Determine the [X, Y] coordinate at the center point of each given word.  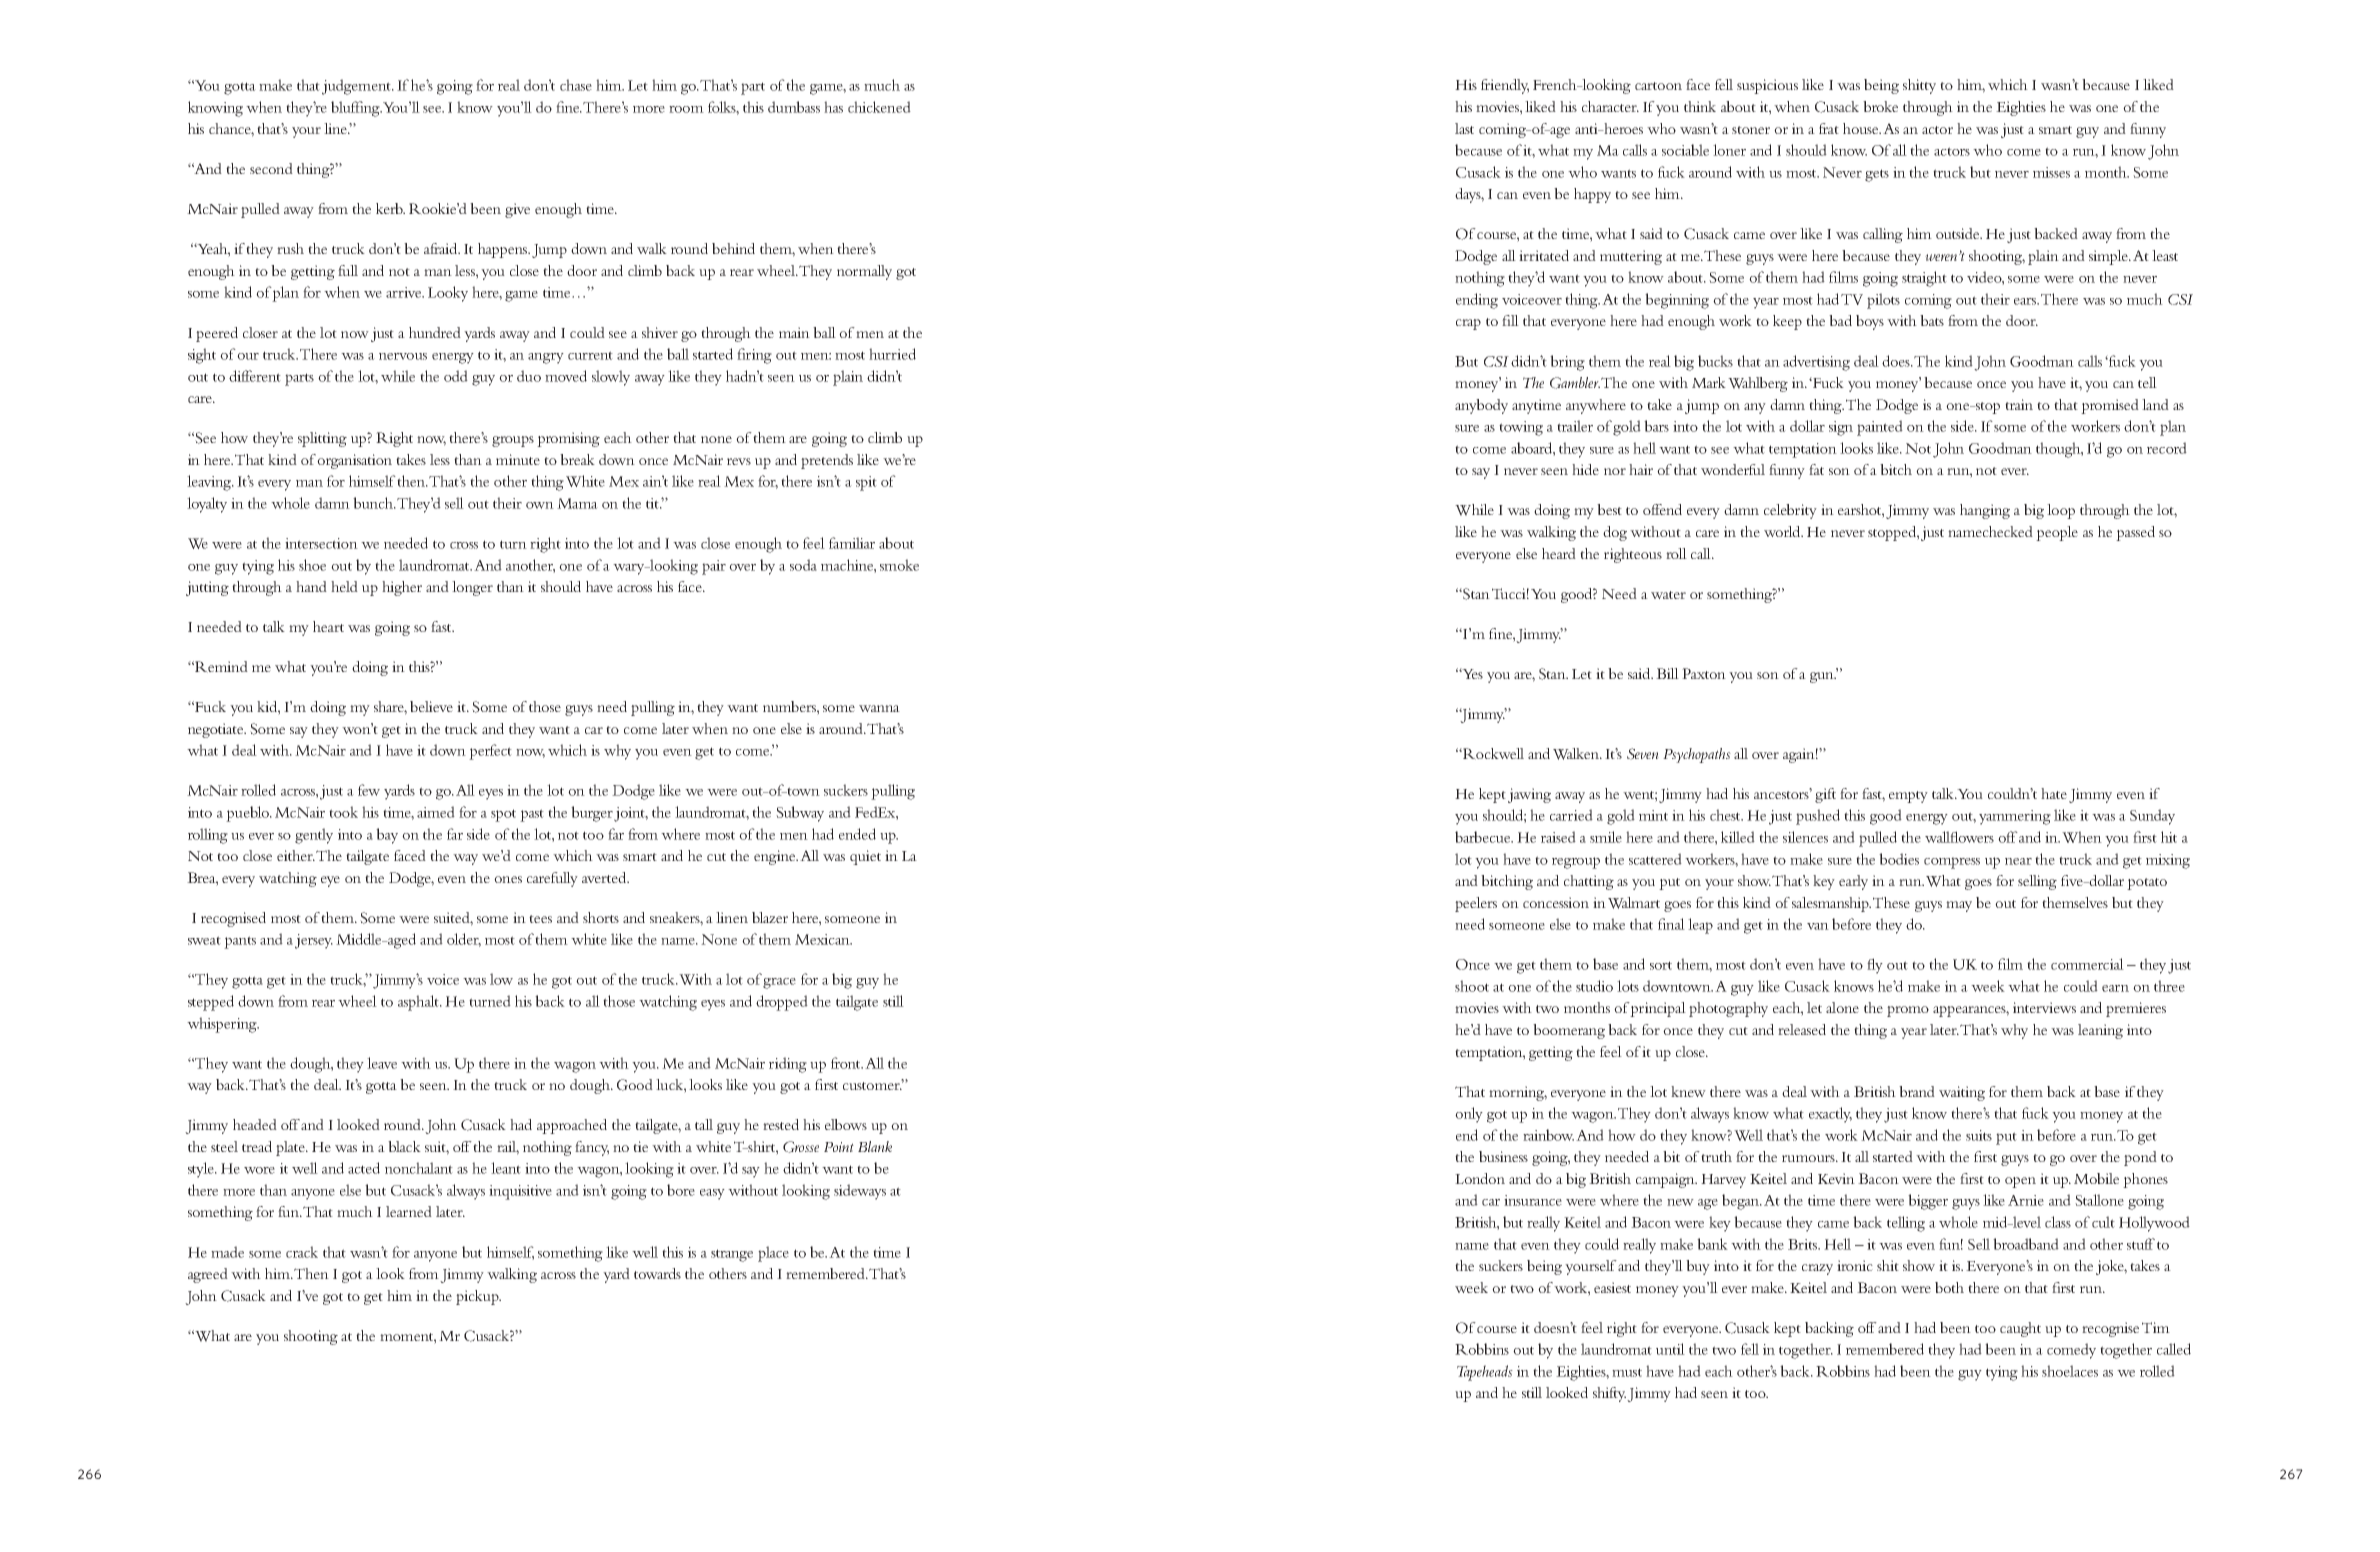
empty [1908, 797]
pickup [478, 1297]
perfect [490, 752]
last [1464, 128]
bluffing [356, 109]
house [1862, 128]
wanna [879, 708]
